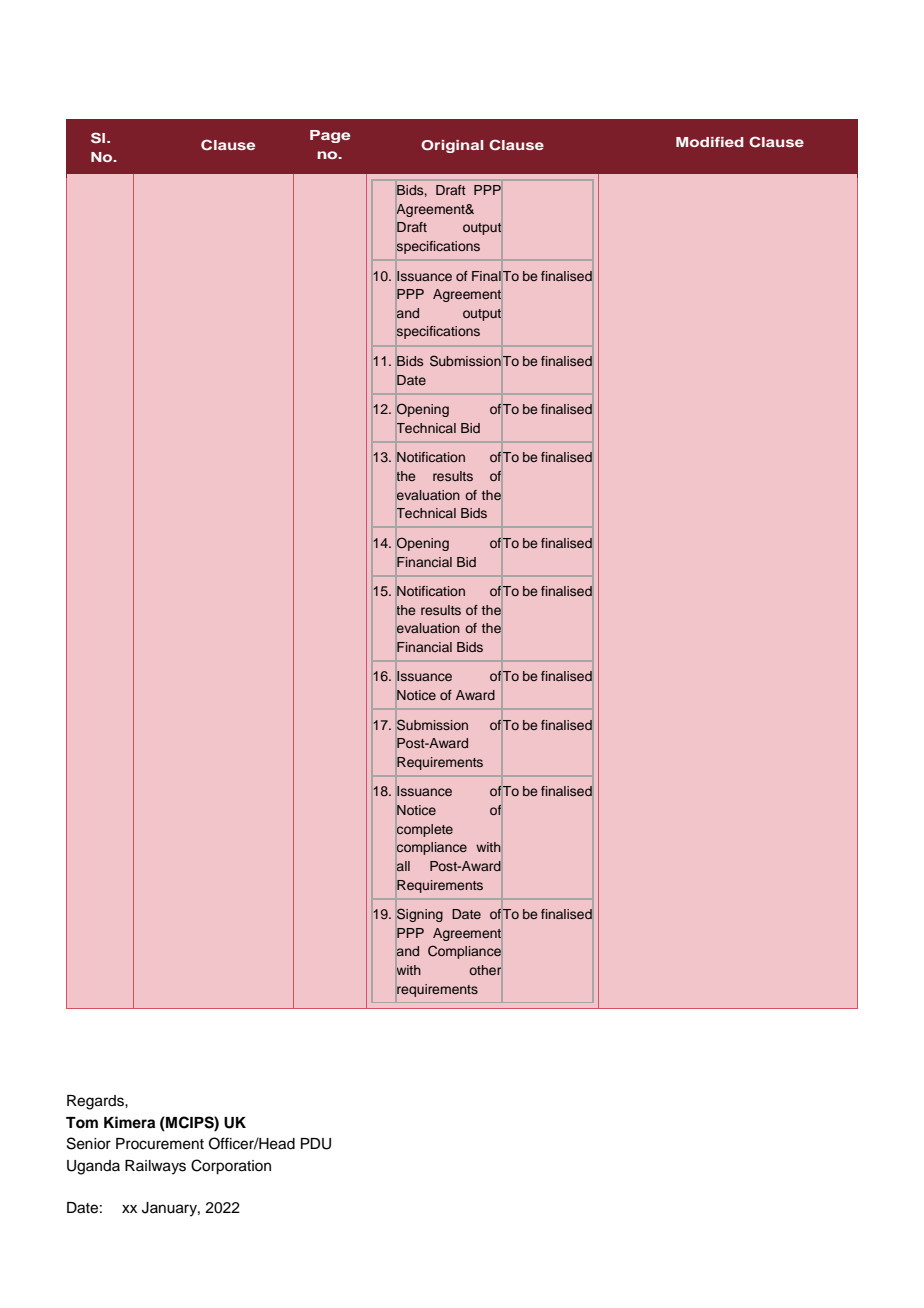 The image size is (924, 1308). Describe the element at coordinates (420, 915) in the image. I see `Signing` at that location.
